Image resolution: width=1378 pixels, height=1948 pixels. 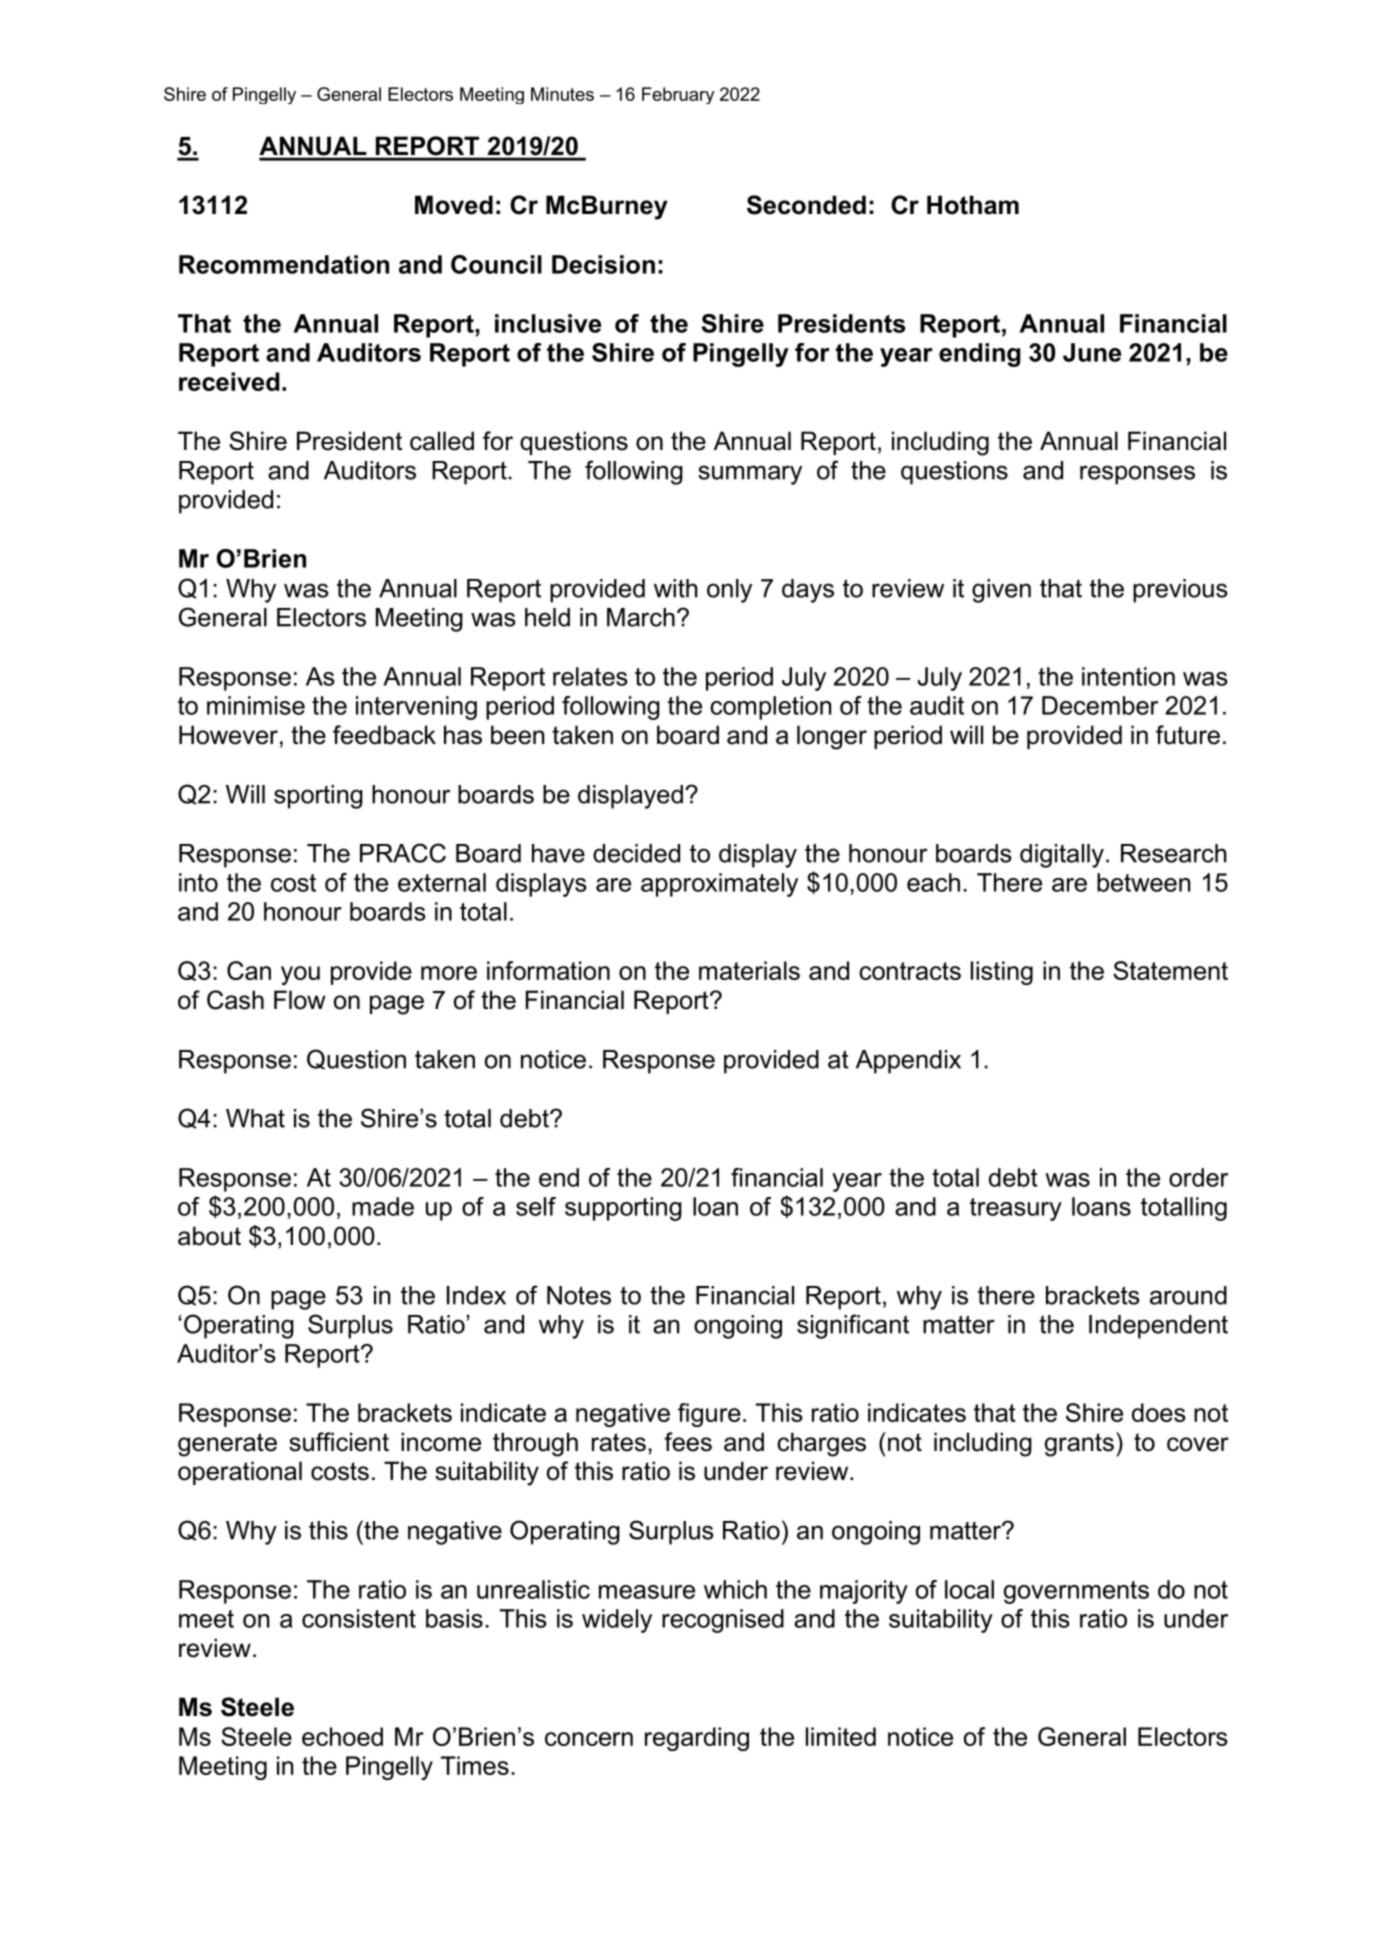 What do you see at coordinates (1002, 973) in the screenshot?
I see `listing` at bounding box center [1002, 973].
